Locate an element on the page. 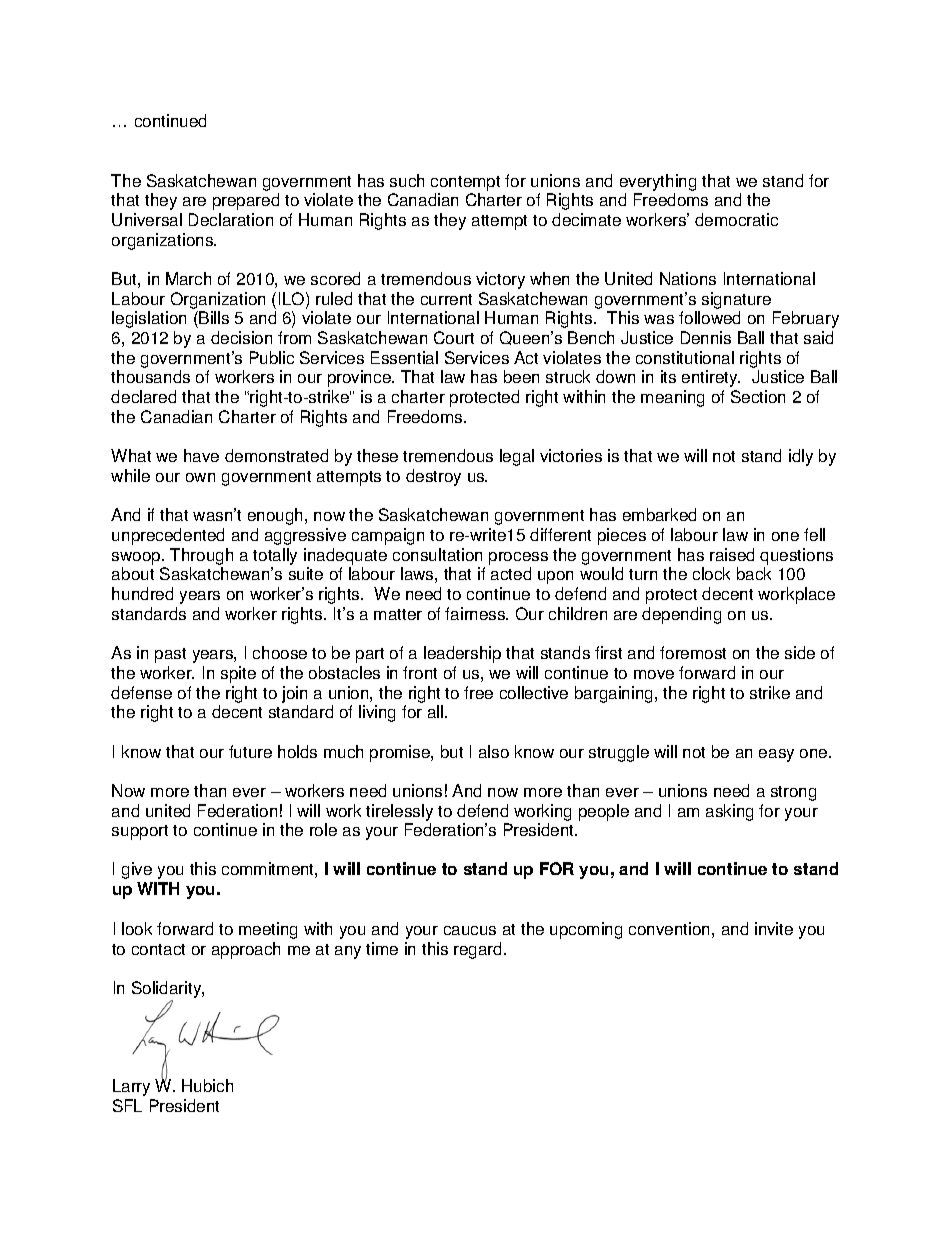 This document has height=1233, width=952. support is located at coordinates (140, 832).
